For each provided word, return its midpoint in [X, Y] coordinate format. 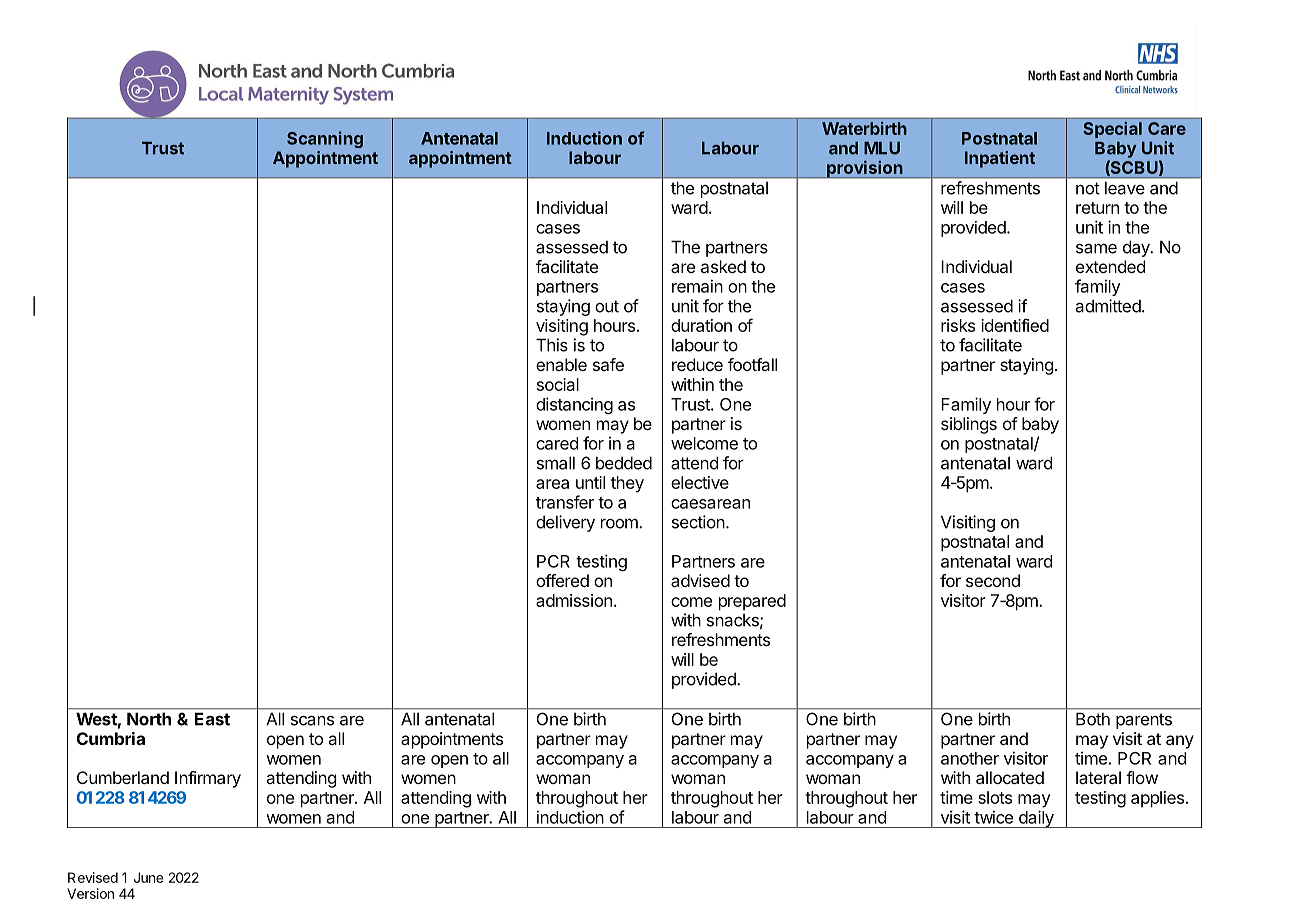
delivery [565, 523]
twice [993, 817]
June [148, 877]
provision [865, 169]
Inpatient [1000, 159]
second [993, 580]
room [620, 523]
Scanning [325, 139]
